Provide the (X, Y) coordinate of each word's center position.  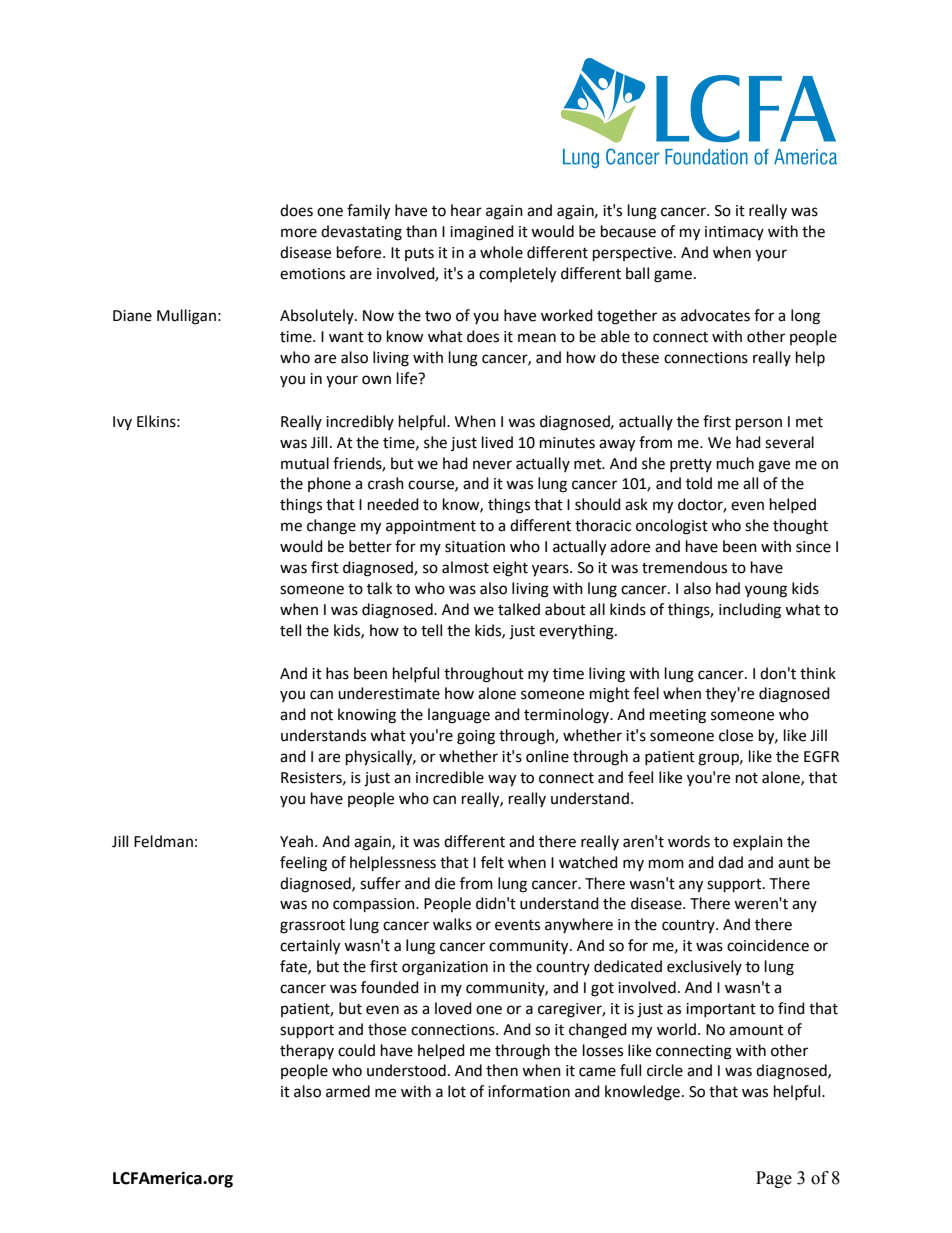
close (736, 735)
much (735, 463)
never (492, 465)
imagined (482, 233)
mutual (305, 463)
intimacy (734, 233)
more (299, 233)
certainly (310, 947)
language (459, 716)
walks (452, 924)
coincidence (768, 945)
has (337, 673)
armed (348, 1091)
